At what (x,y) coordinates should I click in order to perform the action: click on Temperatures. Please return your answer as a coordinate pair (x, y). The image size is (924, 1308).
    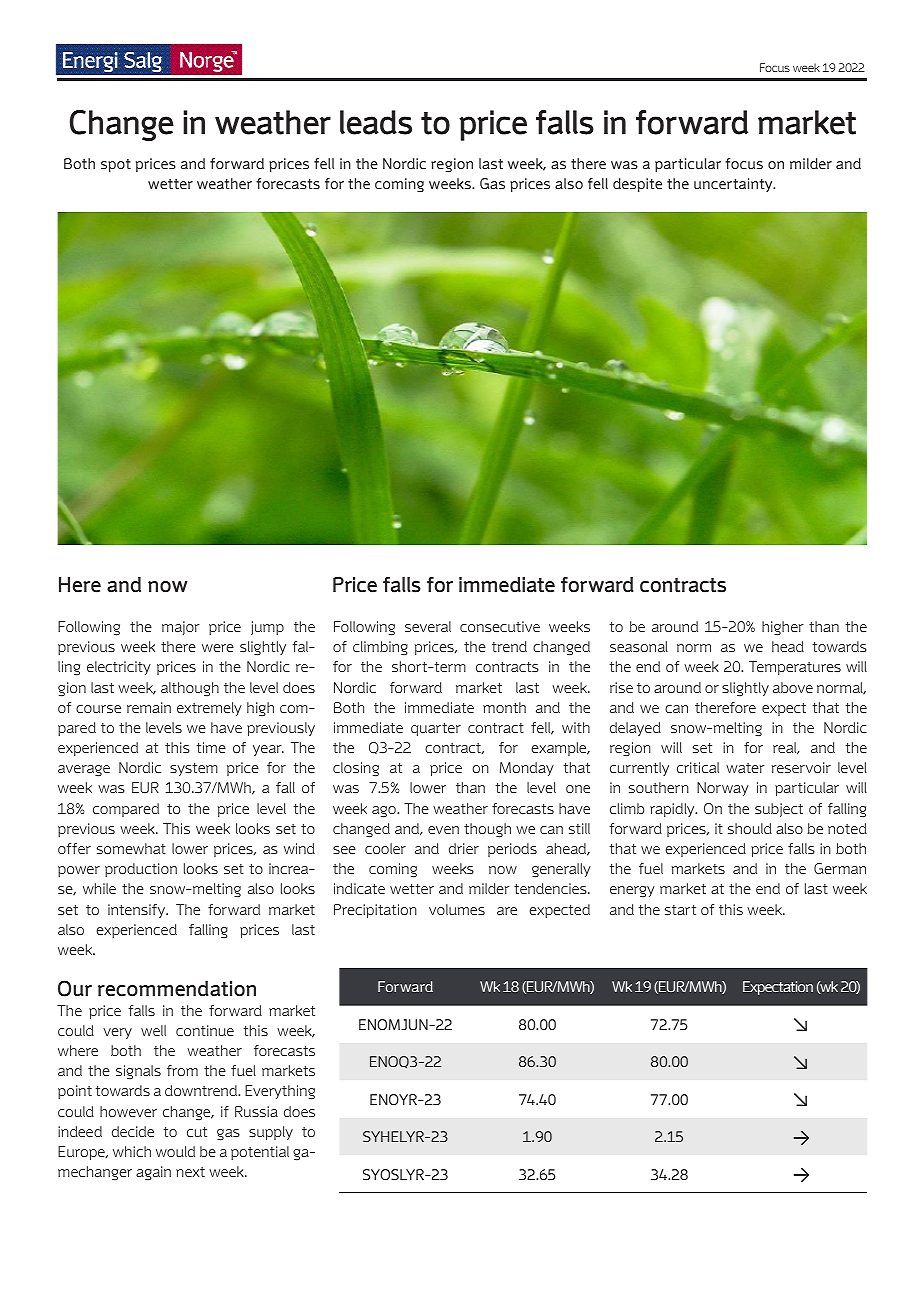
    Looking at the image, I should click on (795, 668).
